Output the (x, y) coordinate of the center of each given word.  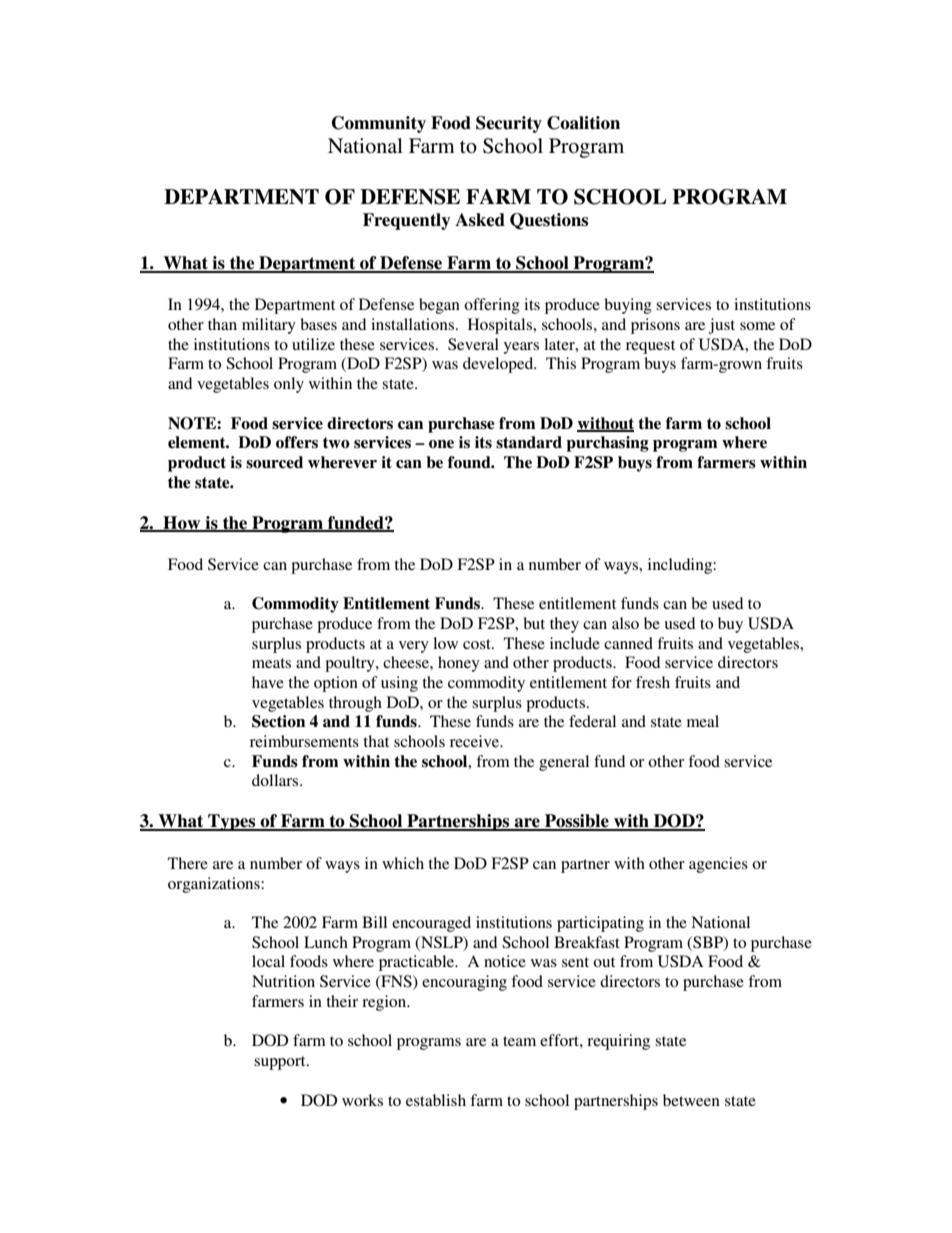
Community (379, 124)
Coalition (583, 123)
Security (509, 124)
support (281, 1063)
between (691, 1100)
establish (436, 1100)
